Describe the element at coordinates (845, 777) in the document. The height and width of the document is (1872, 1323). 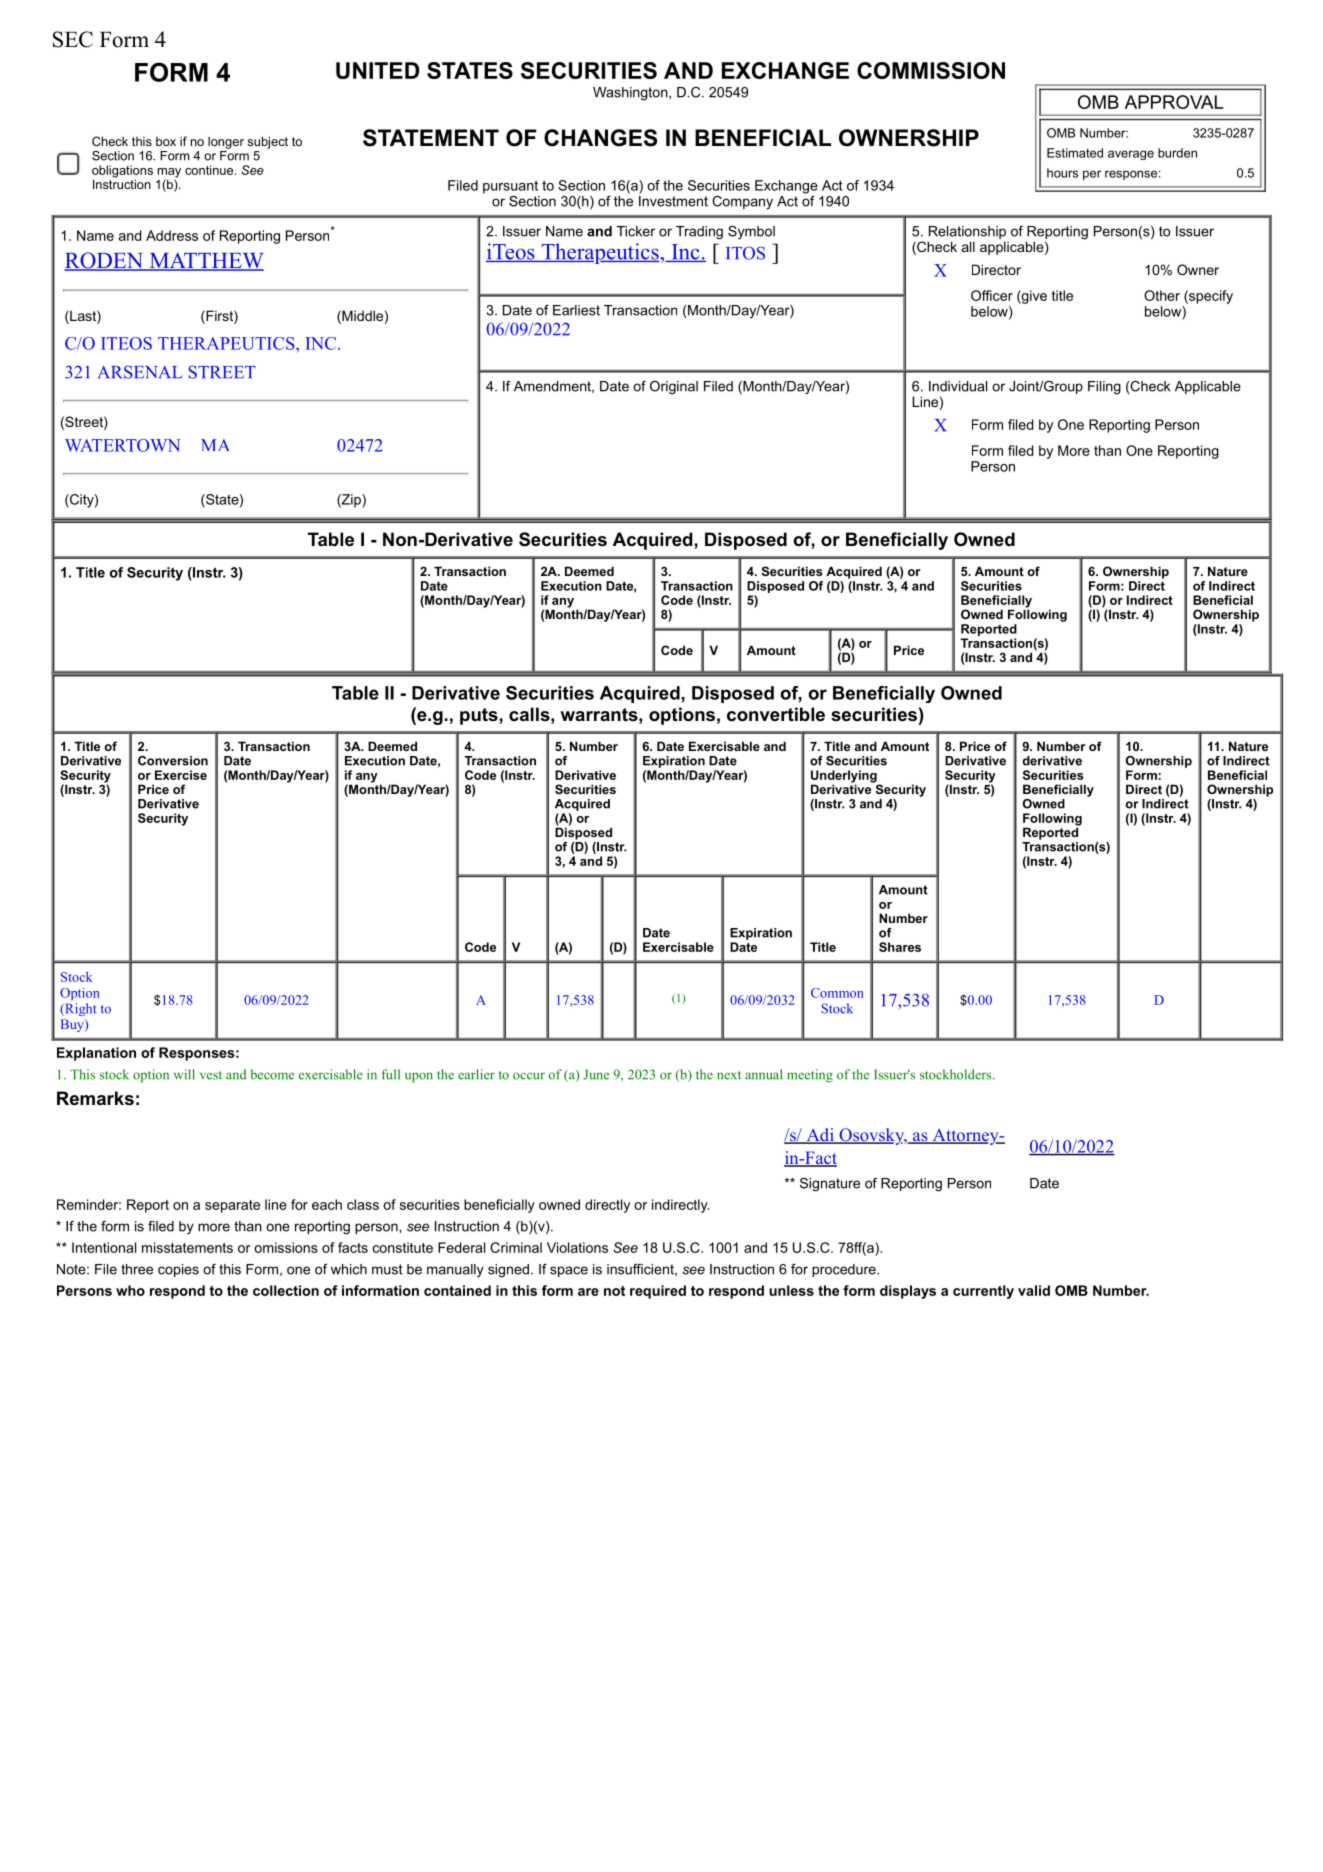
I see `Underlying` at that location.
